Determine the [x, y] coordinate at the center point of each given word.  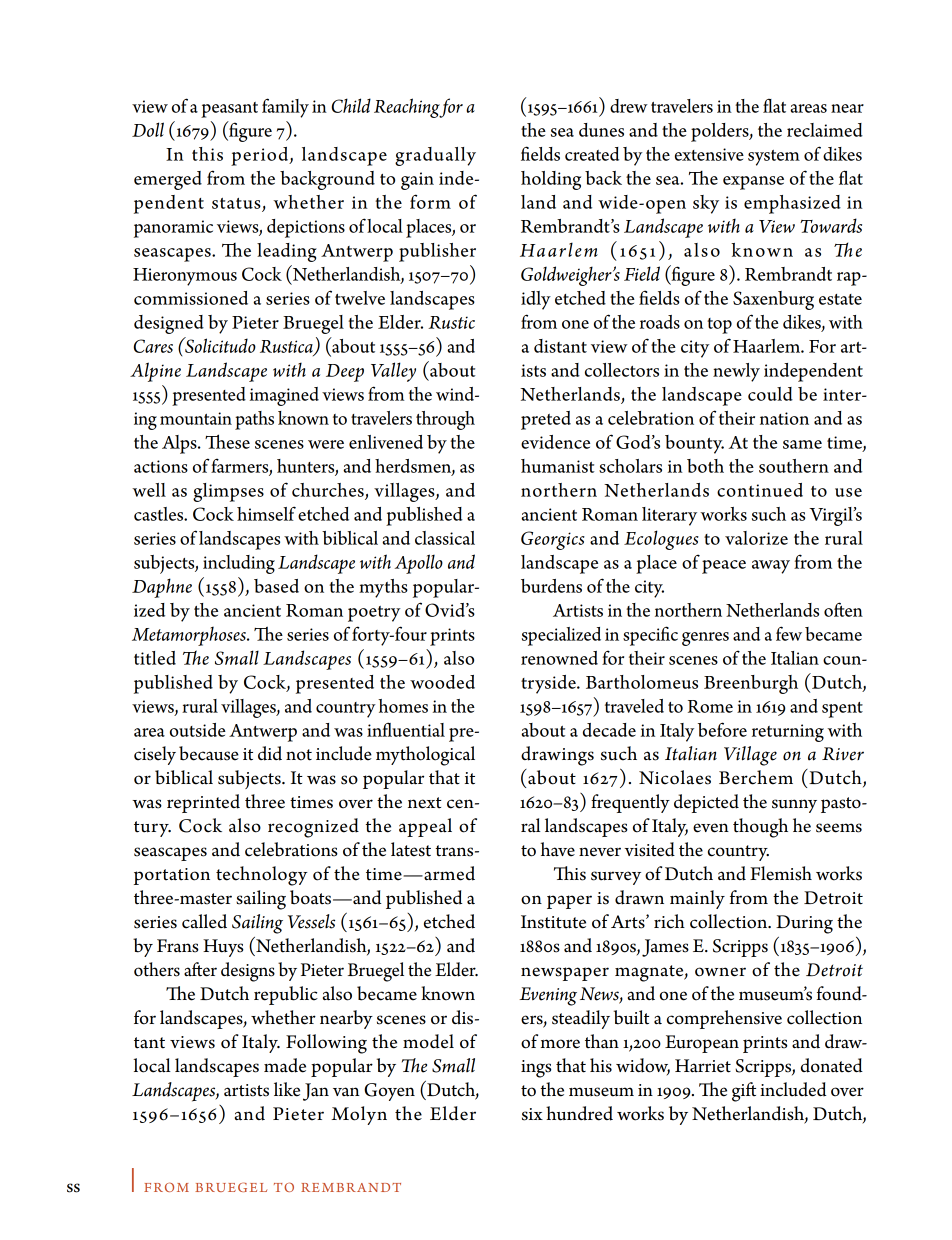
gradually [435, 156]
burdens [551, 586]
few [789, 633]
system [774, 158]
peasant [229, 110]
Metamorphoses [190, 636]
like [287, 1089]
